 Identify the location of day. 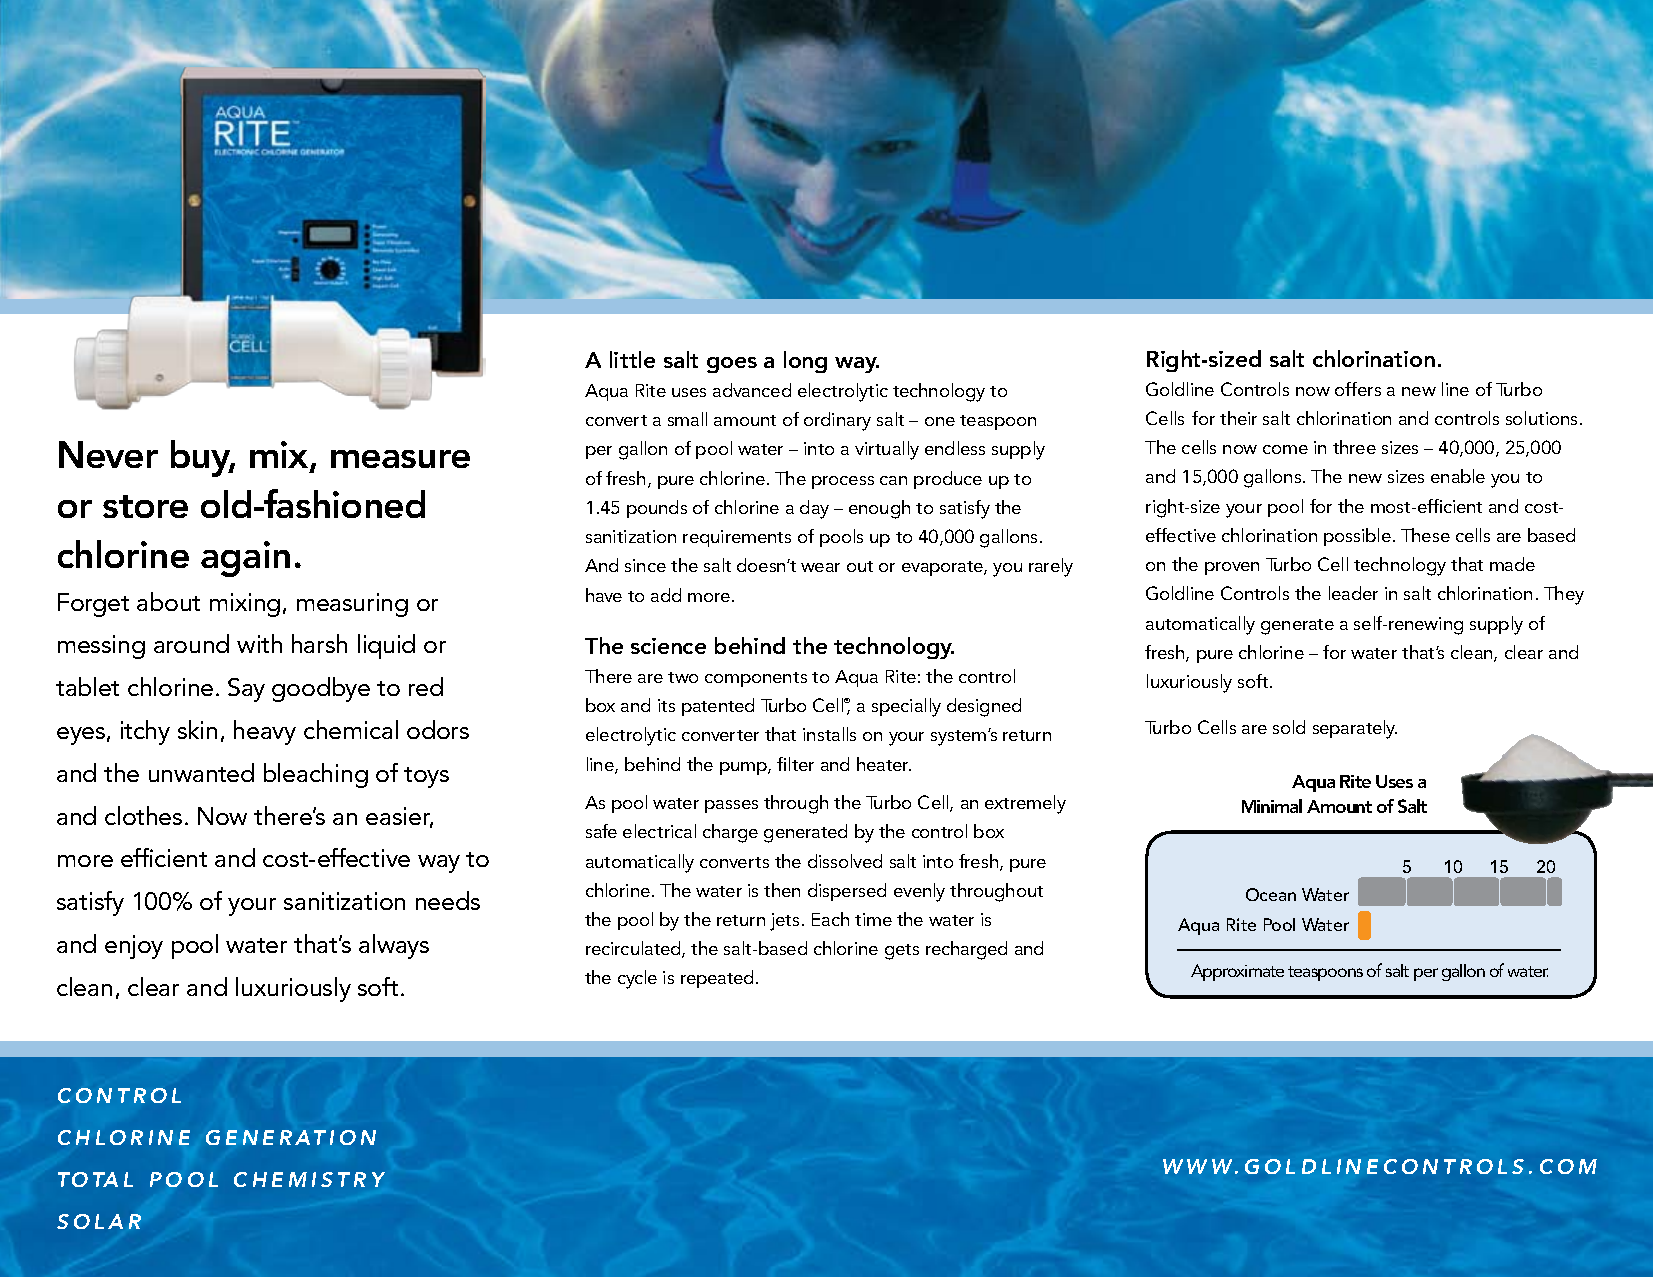
(814, 509).
